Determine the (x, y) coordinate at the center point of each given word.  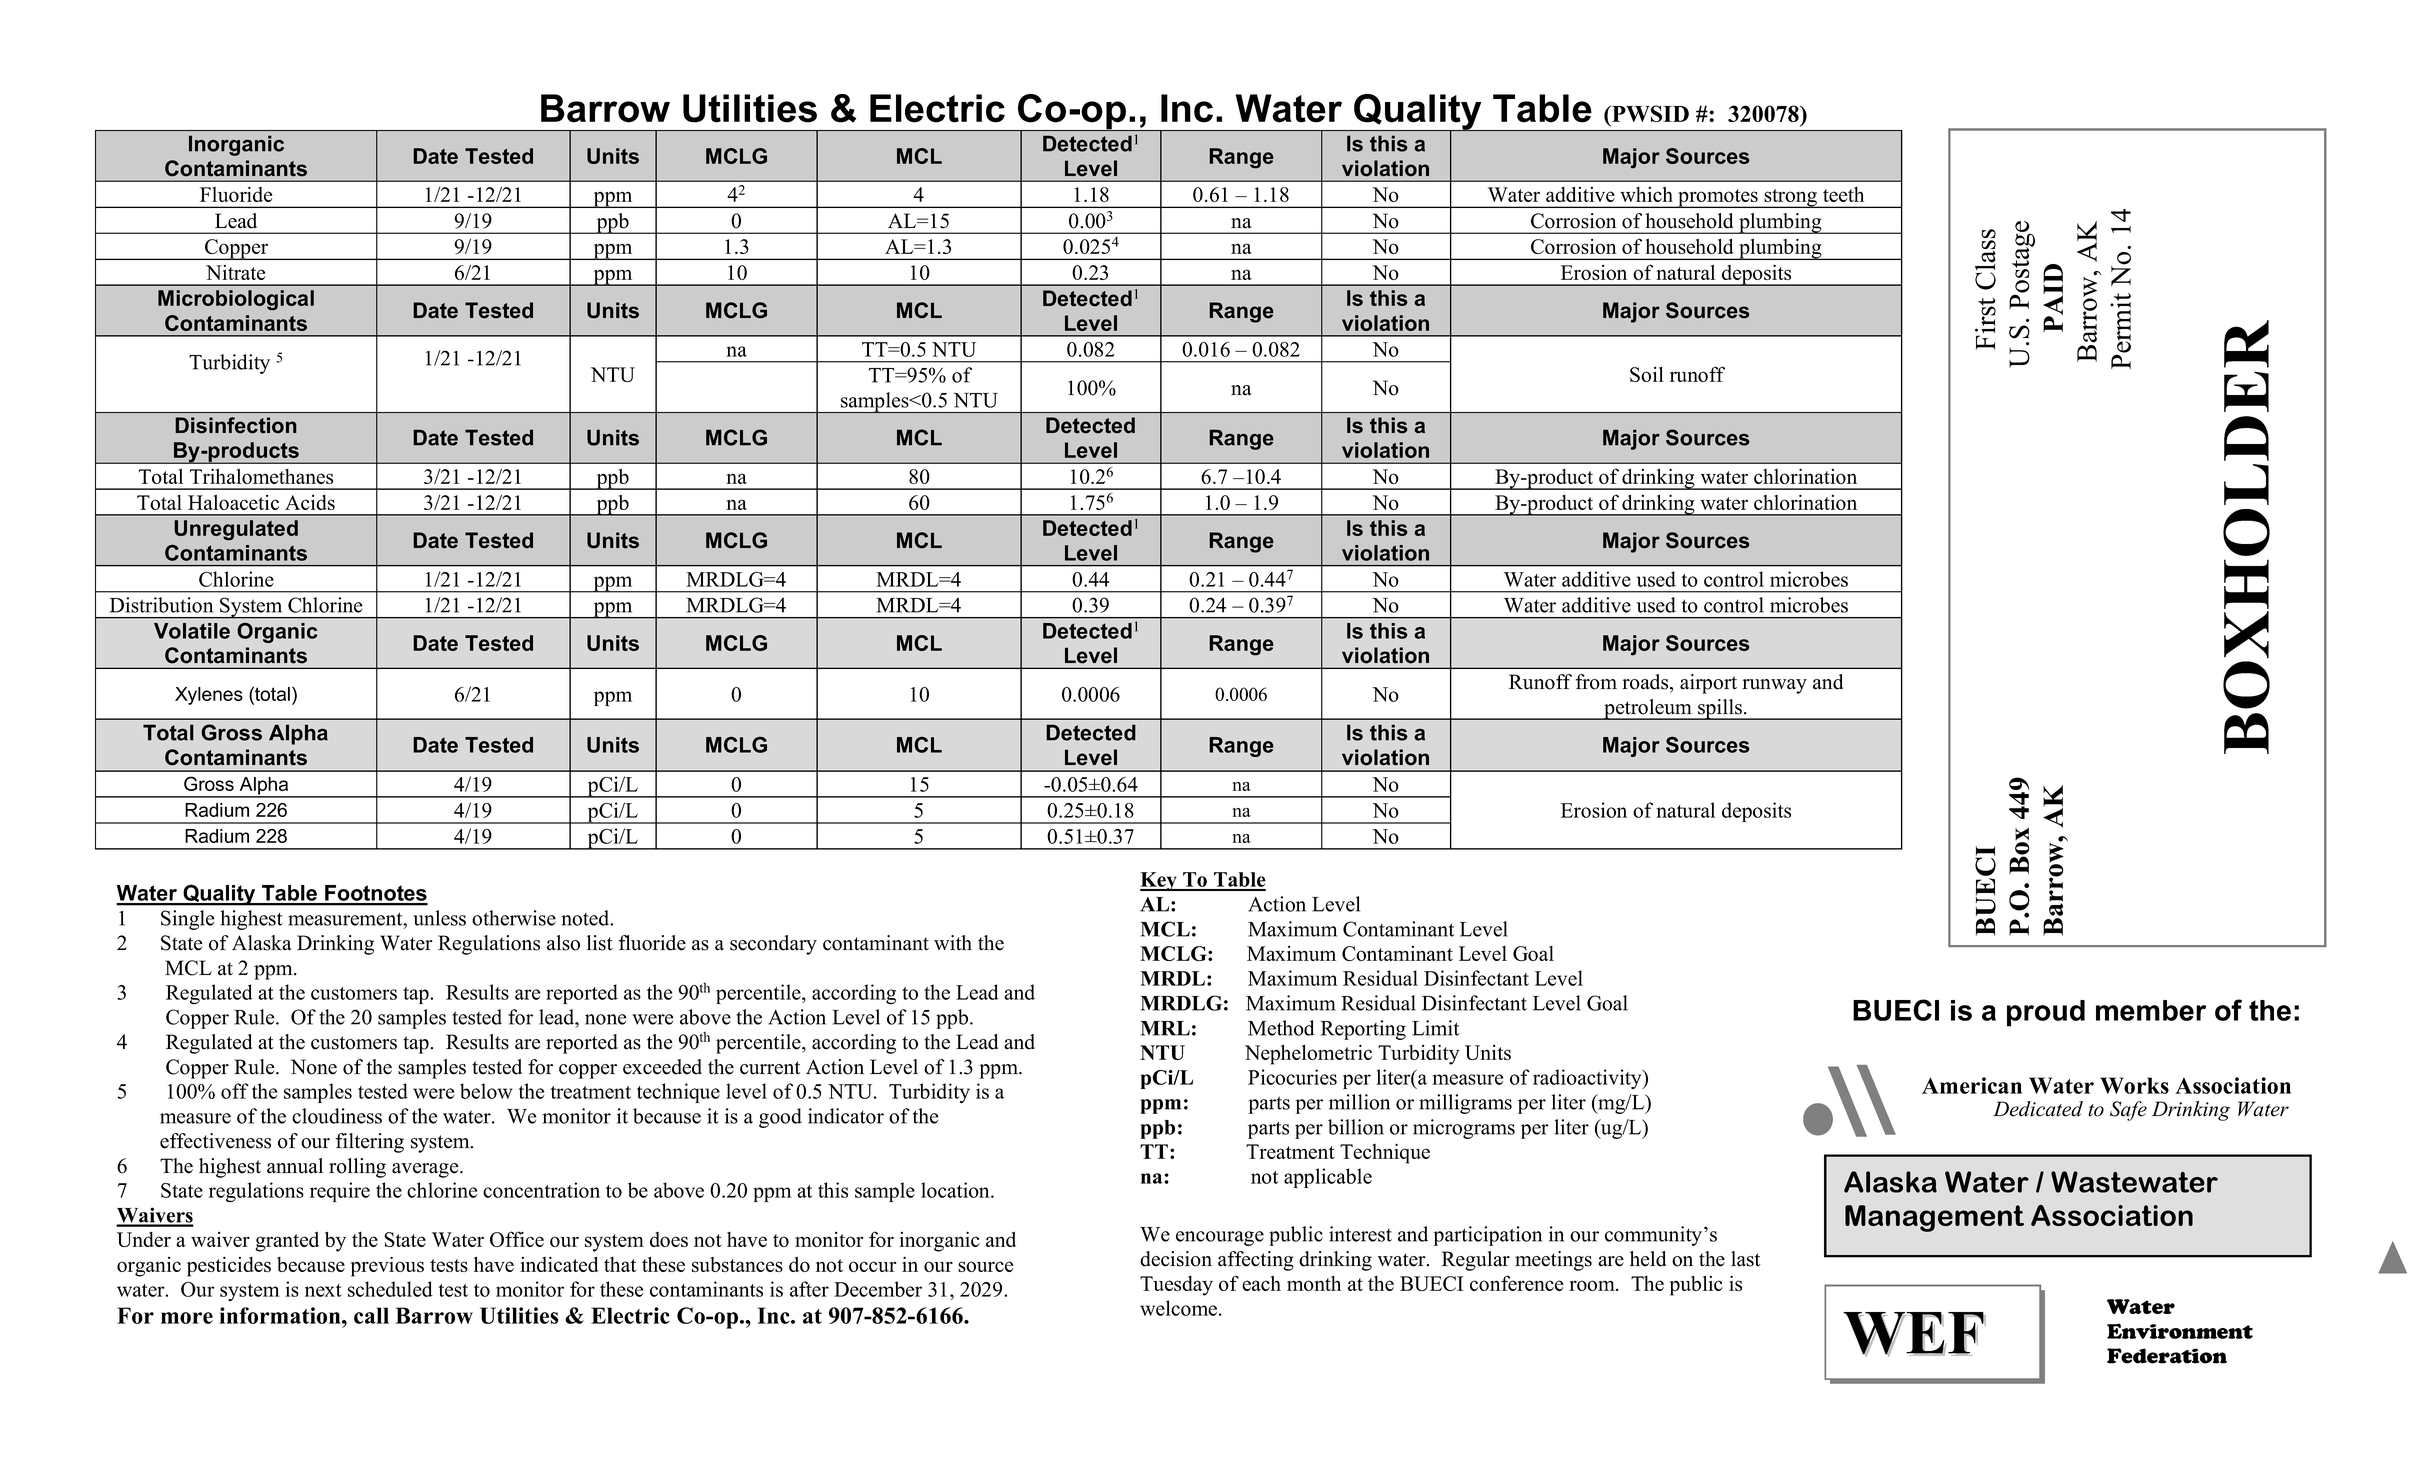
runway (1774, 686)
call (371, 1315)
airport (1708, 684)
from (1596, 682)
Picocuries (1292, 1077)
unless (439, 918)
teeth (1843, 194)
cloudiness (337, 1116)
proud (2046, 1013)
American (1972, 1085)
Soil (1647, 374)
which (1646, 194)
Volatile (192, 631)
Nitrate (235, 272)
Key (1159, 881)
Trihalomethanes (261, 476)
